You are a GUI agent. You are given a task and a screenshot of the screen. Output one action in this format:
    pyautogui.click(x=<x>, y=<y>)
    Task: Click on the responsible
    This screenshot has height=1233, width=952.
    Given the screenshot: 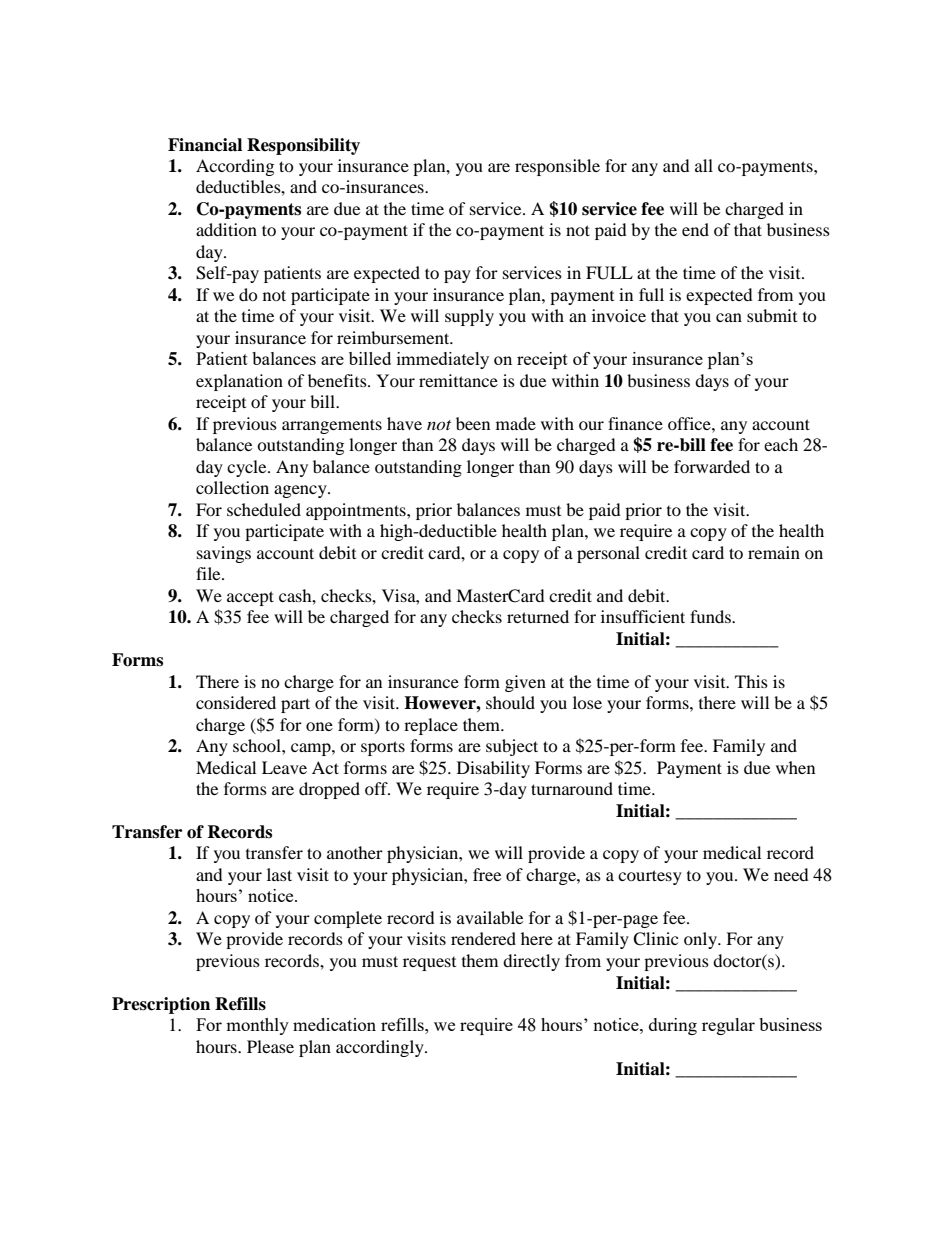 What is the action you would take?
    pyautogui.click(x=557, y=167)
